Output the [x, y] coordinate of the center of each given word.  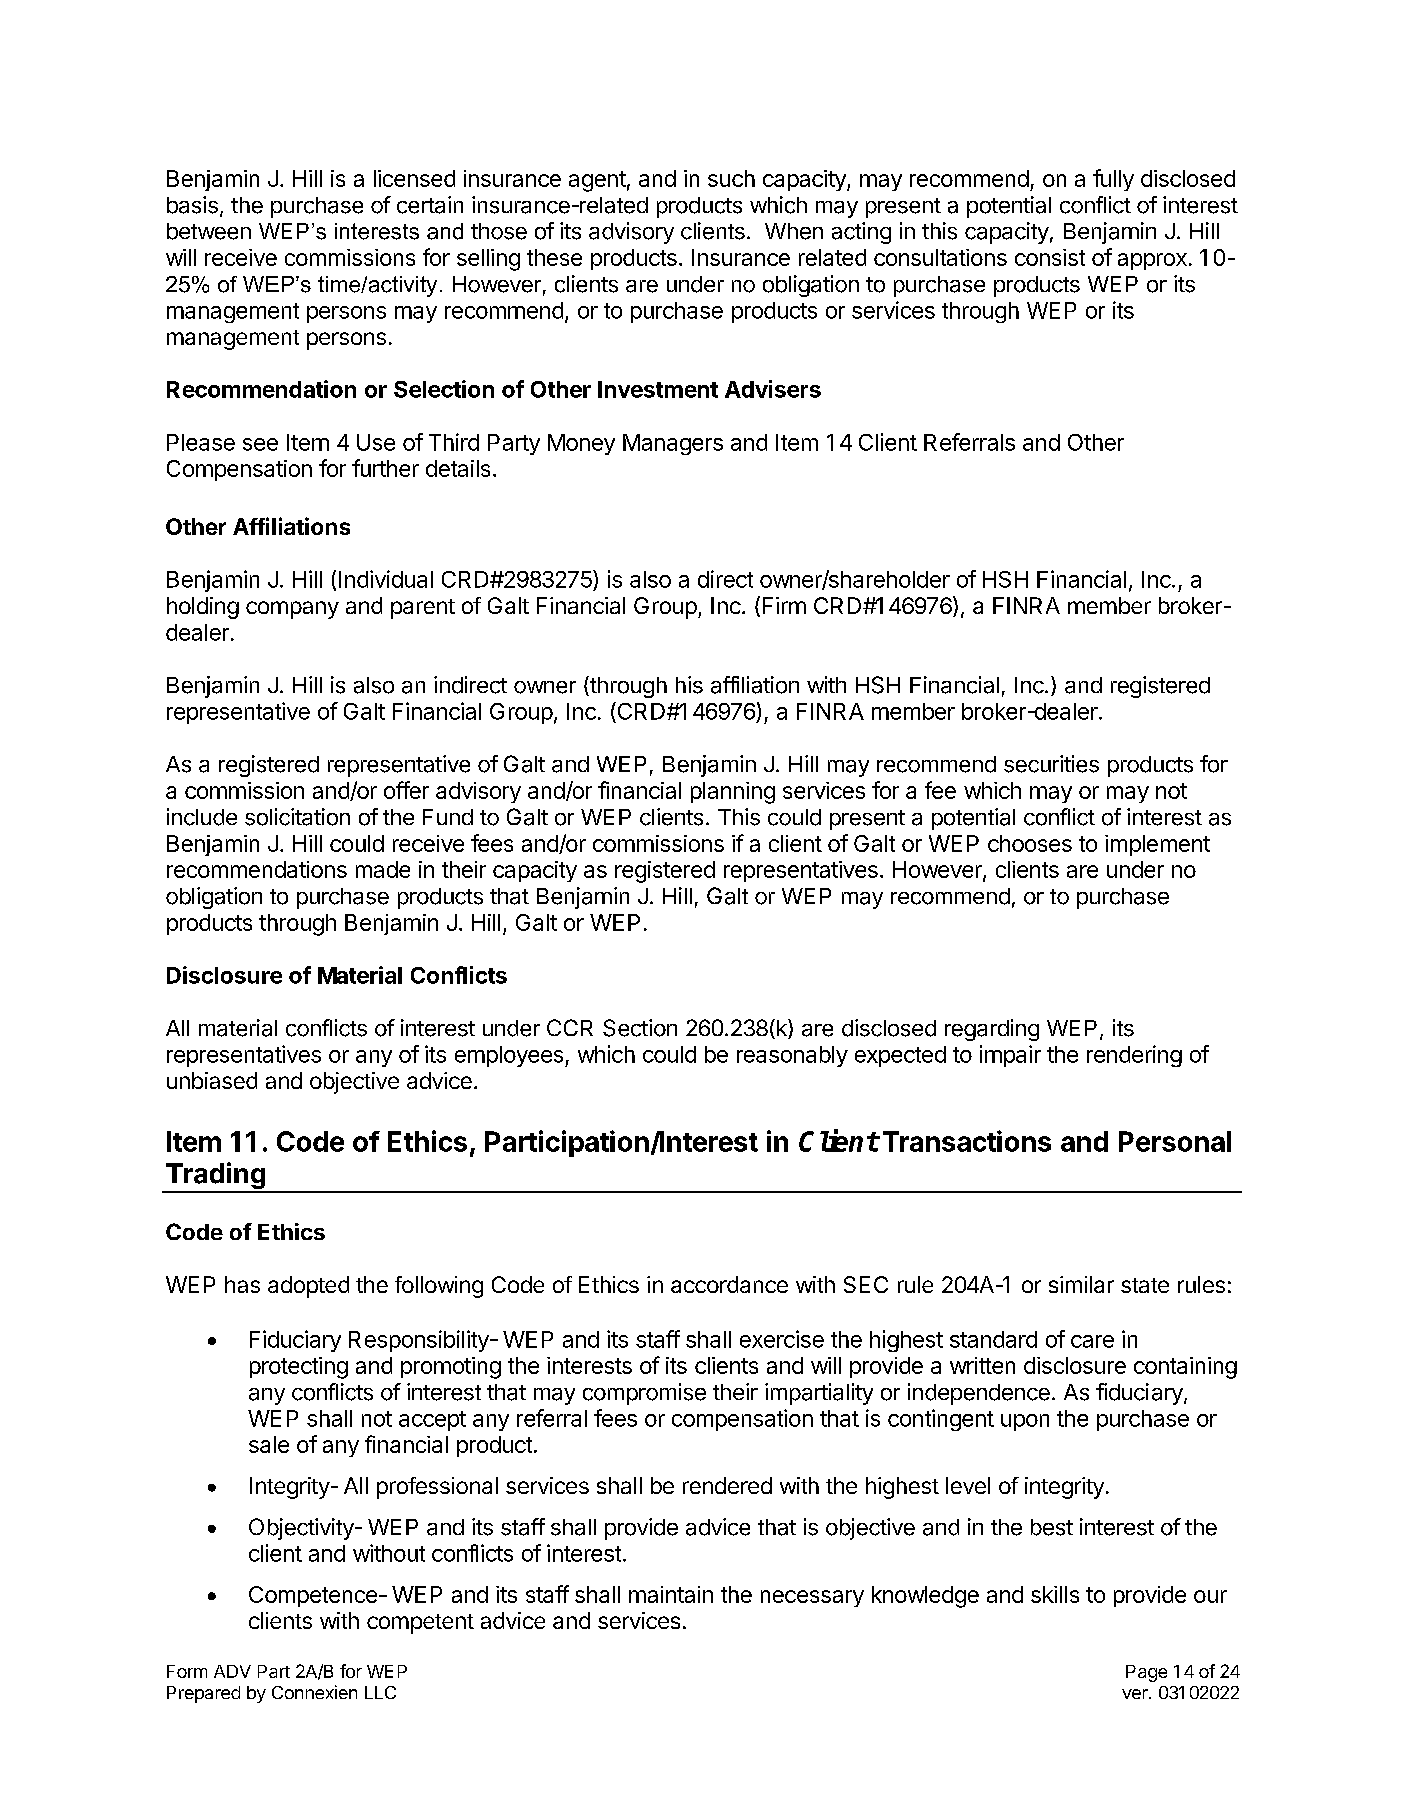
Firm [784, 605]
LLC [380, 1692]
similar [1081, 1284]
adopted [308, 1287]
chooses [1030, 843]
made [383, 869]
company [292, 610]
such [731, 178]
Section [640, 1028]
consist [1050, 257]
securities [1051, 764]
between [209, 231]
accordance [729, 1284]
